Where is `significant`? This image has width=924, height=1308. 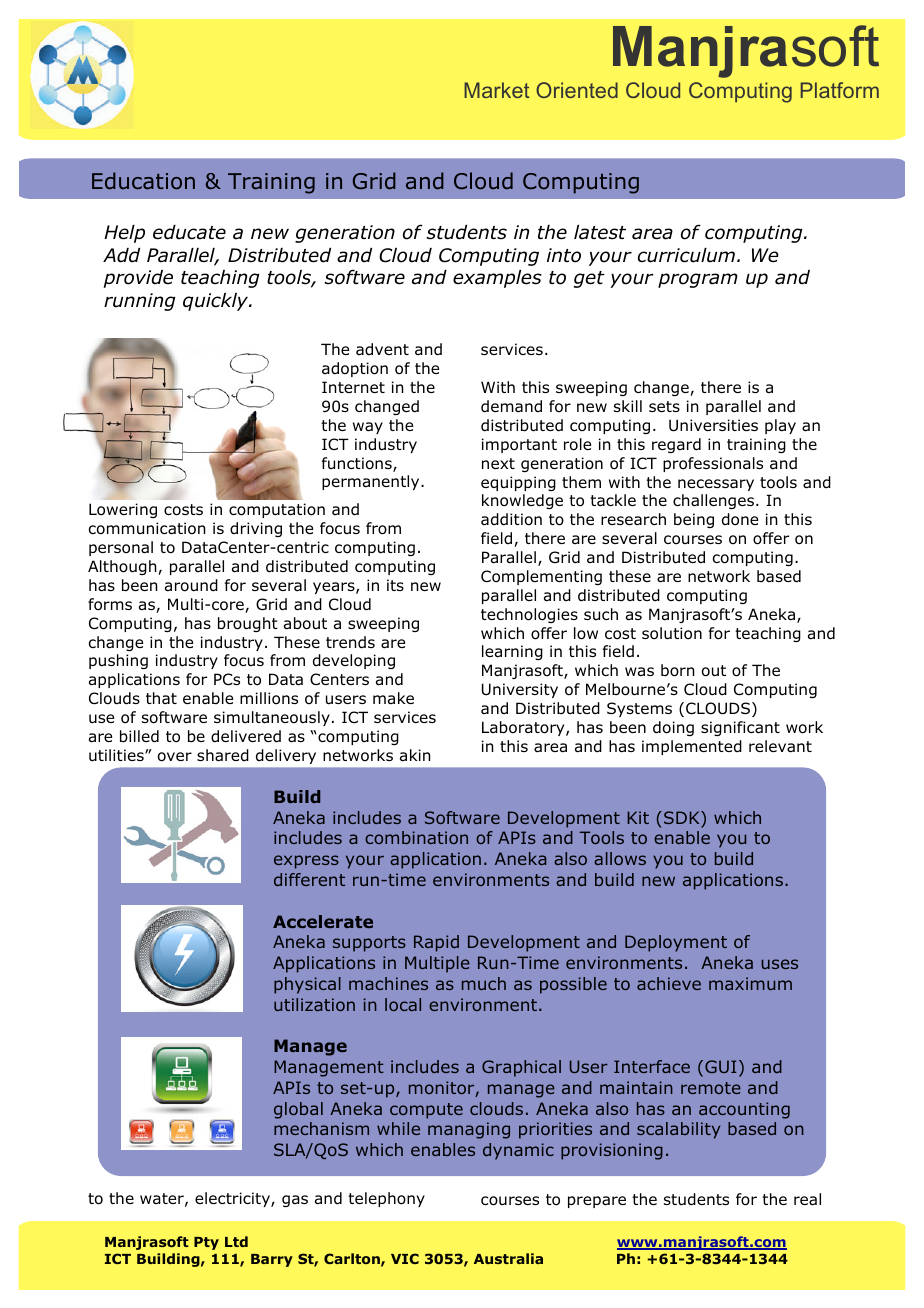
significant is located at coordinates (740, 728).
